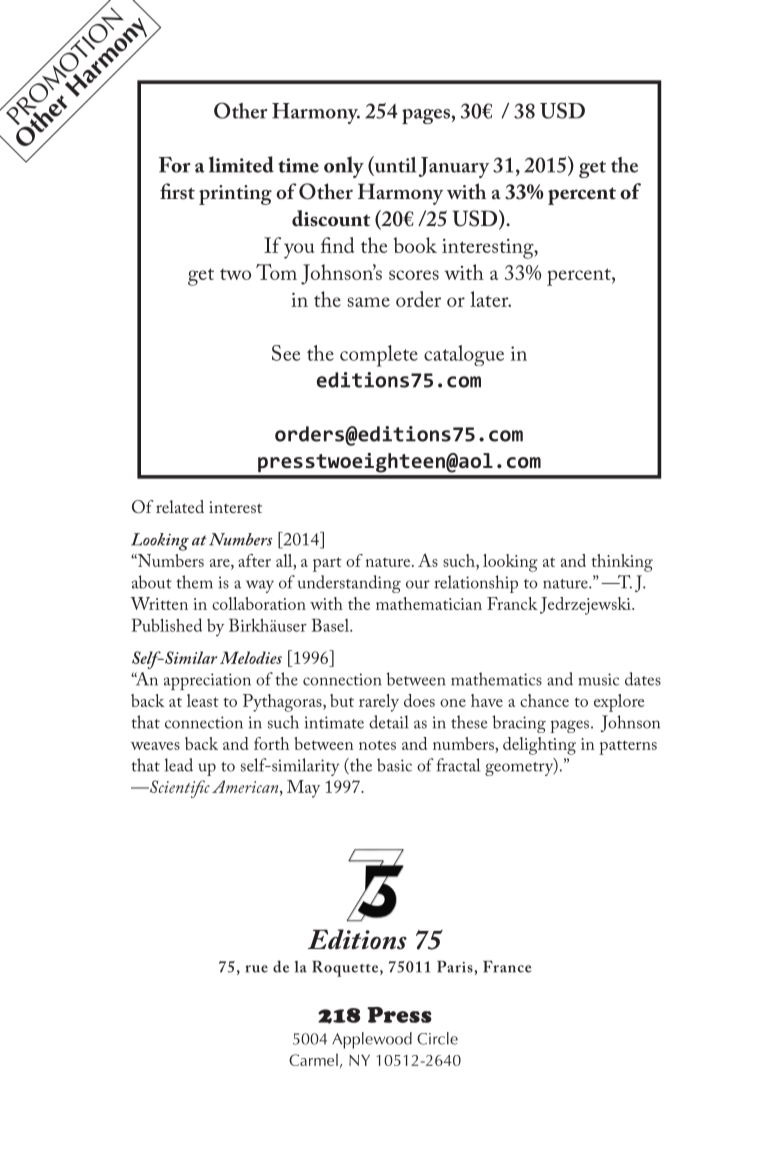 The width and height of the screenshot is (773, 1159). Describe the element at coordinates (327, 564) in the screenshot. I see `part` at that location.
